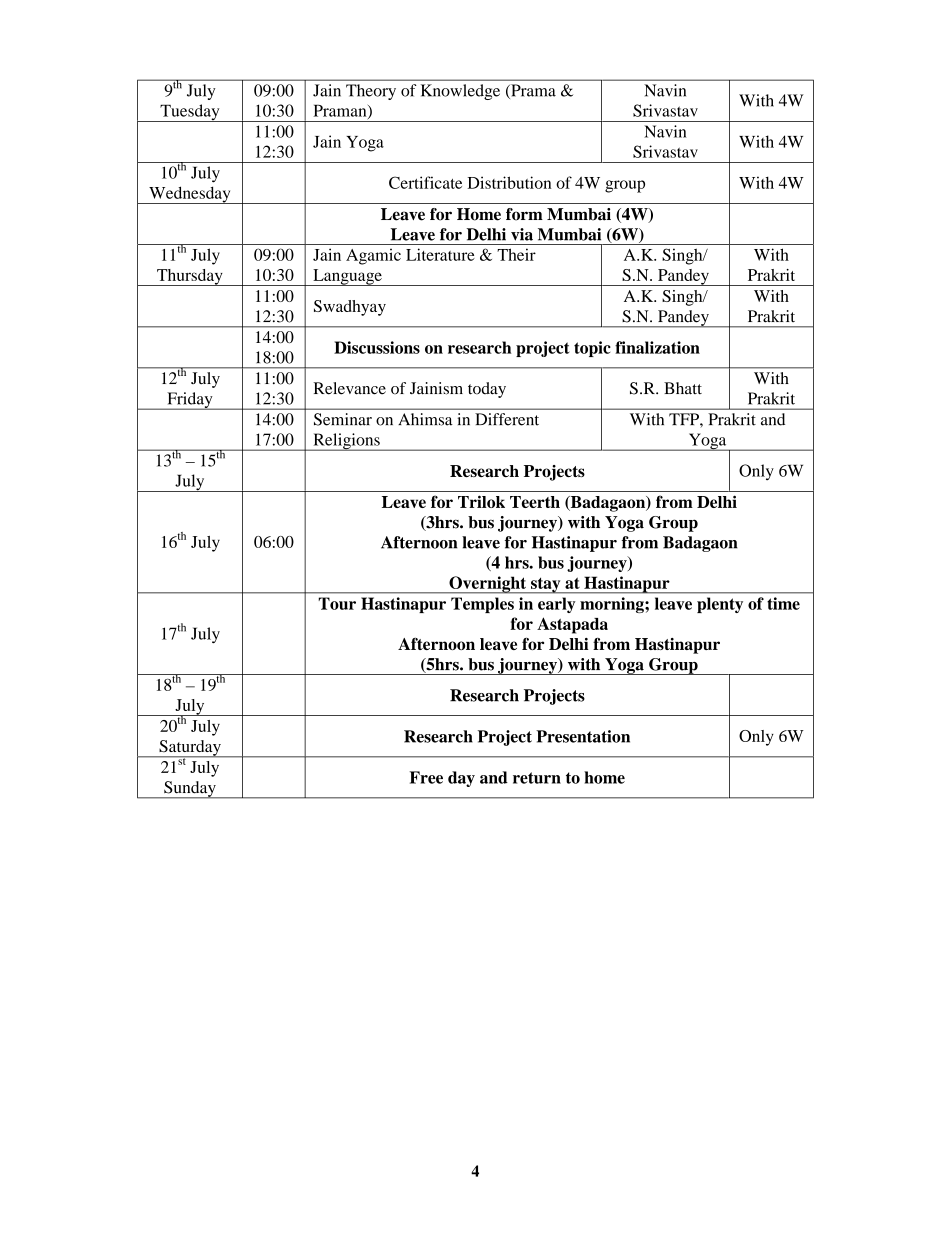 The height and width of the page is (1233, 952). Describe the element at coordinates (720, 605) in the page. I see `plenty` at that location.
